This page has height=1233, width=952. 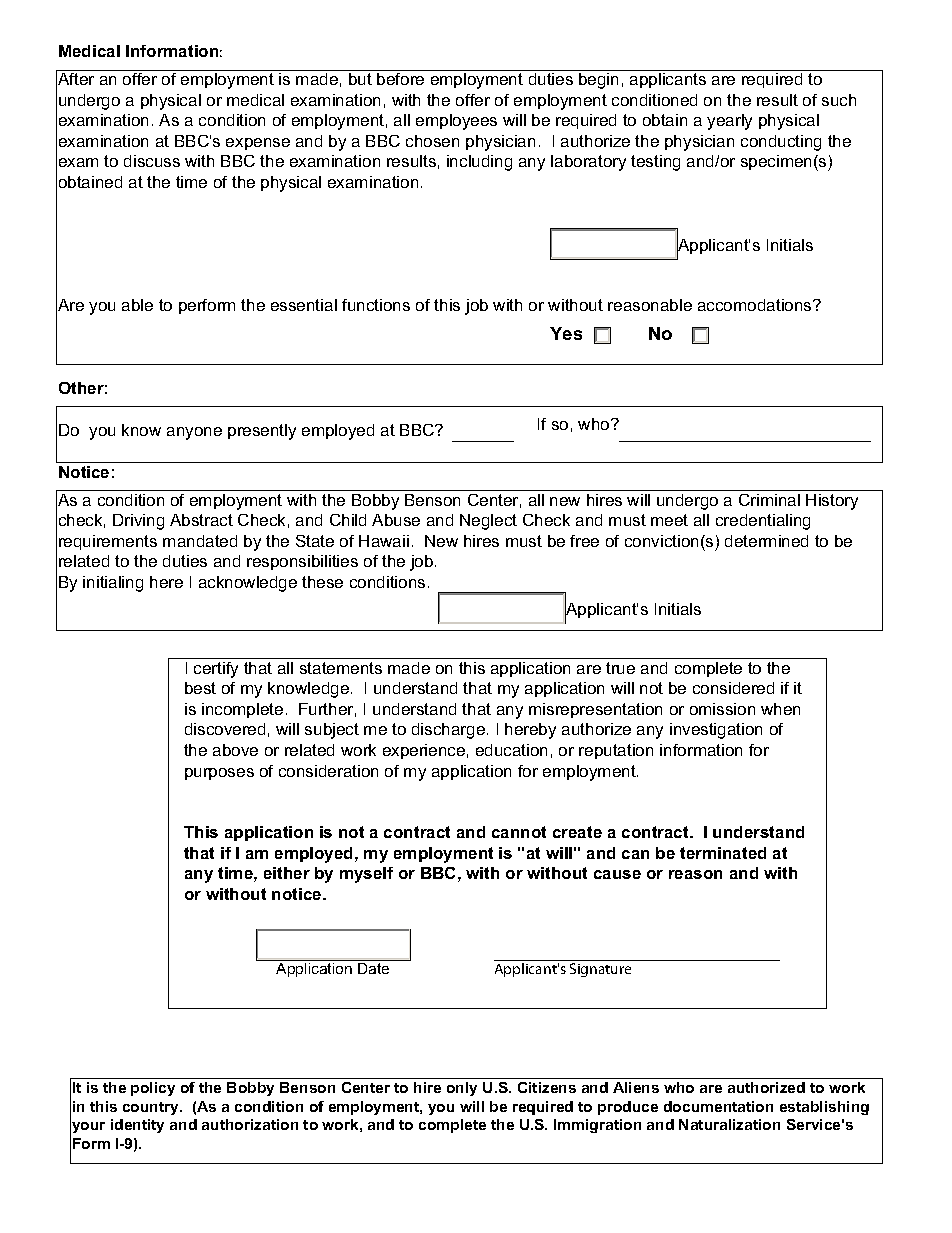 I want to click on policy, so click(x=153, y=1089).
